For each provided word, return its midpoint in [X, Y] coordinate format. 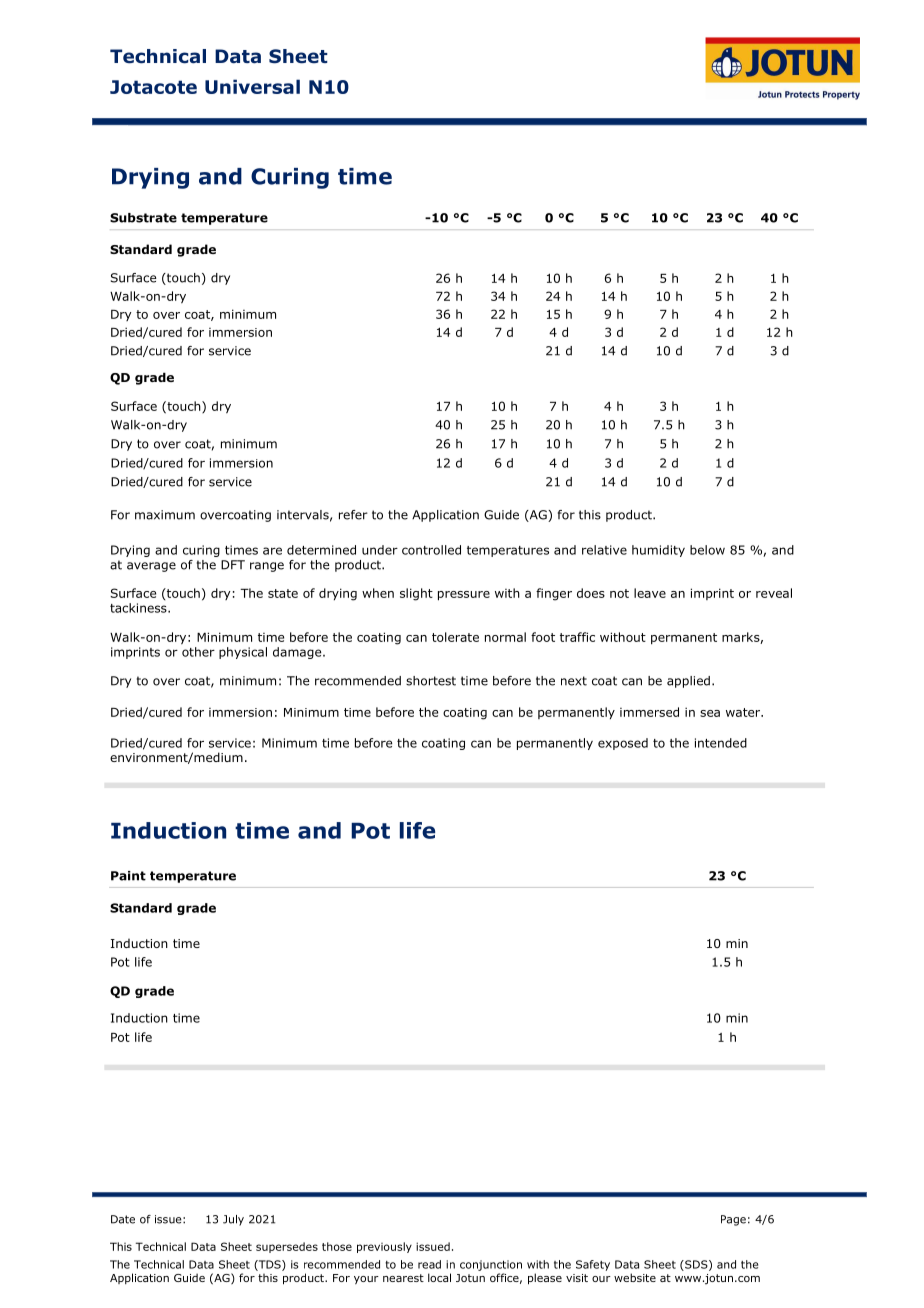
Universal [252, 86]
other [198, 652]
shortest [431, 681]
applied [688, 682]
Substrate [143, 218]
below [707, 550]
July [233, 1220]
